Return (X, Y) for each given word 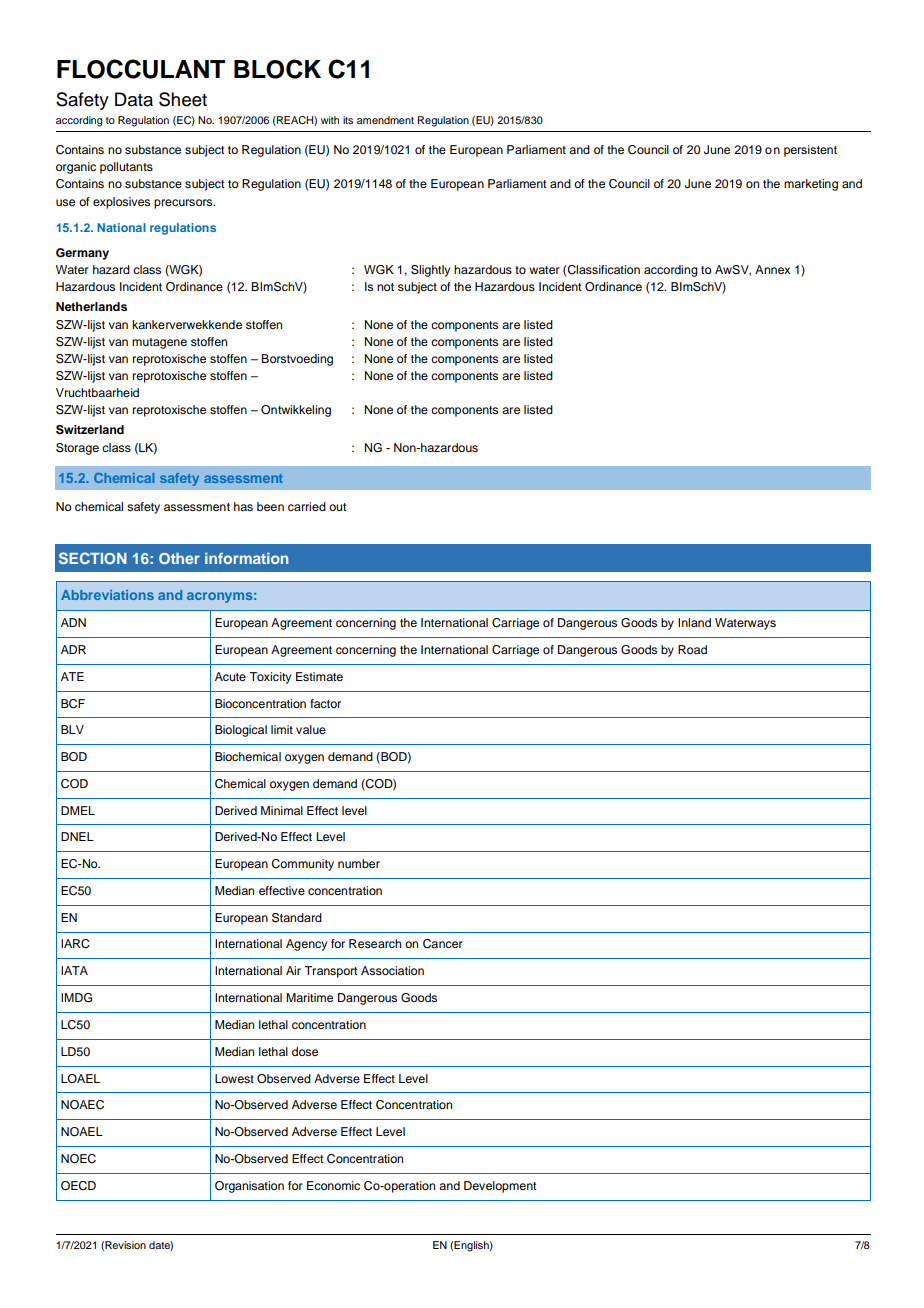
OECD (78, 1186)
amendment (385, 120)
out (338, 507)
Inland (694, 622)
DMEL (78, 810)
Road (692, 649)
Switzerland (90, 430)
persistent (810, 151)
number (359, 863)
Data (134, 99)
